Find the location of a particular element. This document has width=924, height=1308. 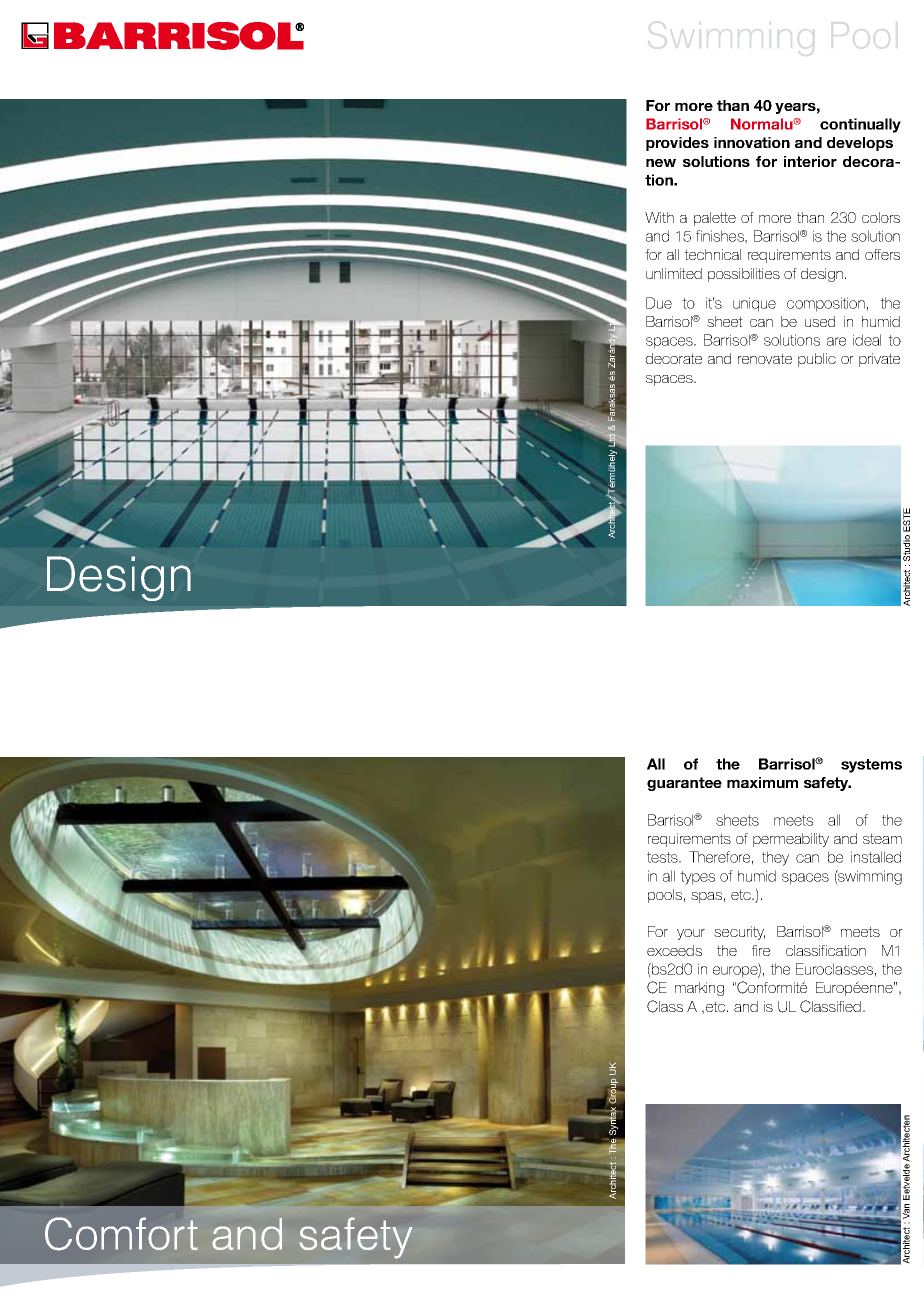

fire is located at coordinates (761, 950).
